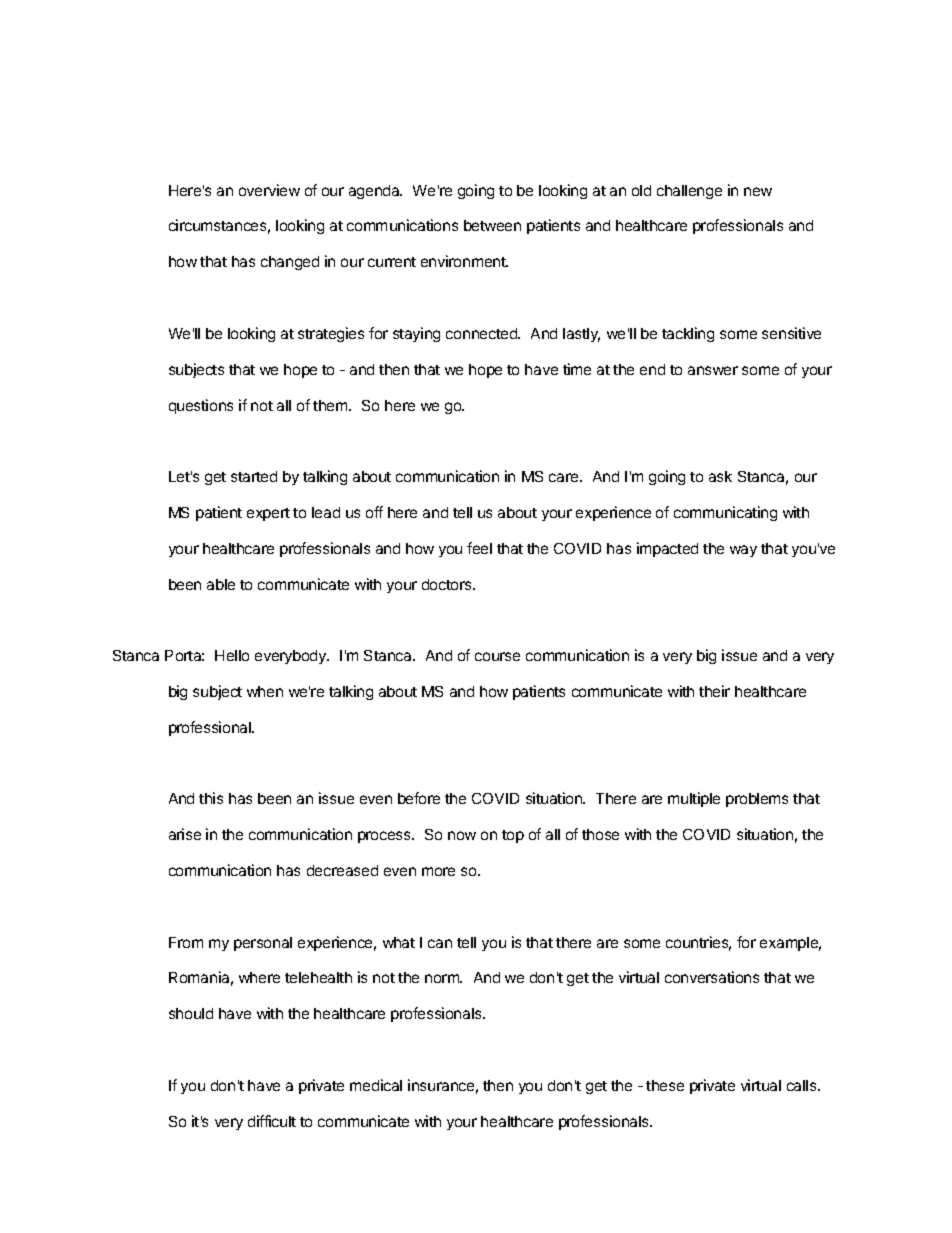  What do you see at coordinates (479, 548) in the document?
I see `feel` at bounding box center [479, 548].
